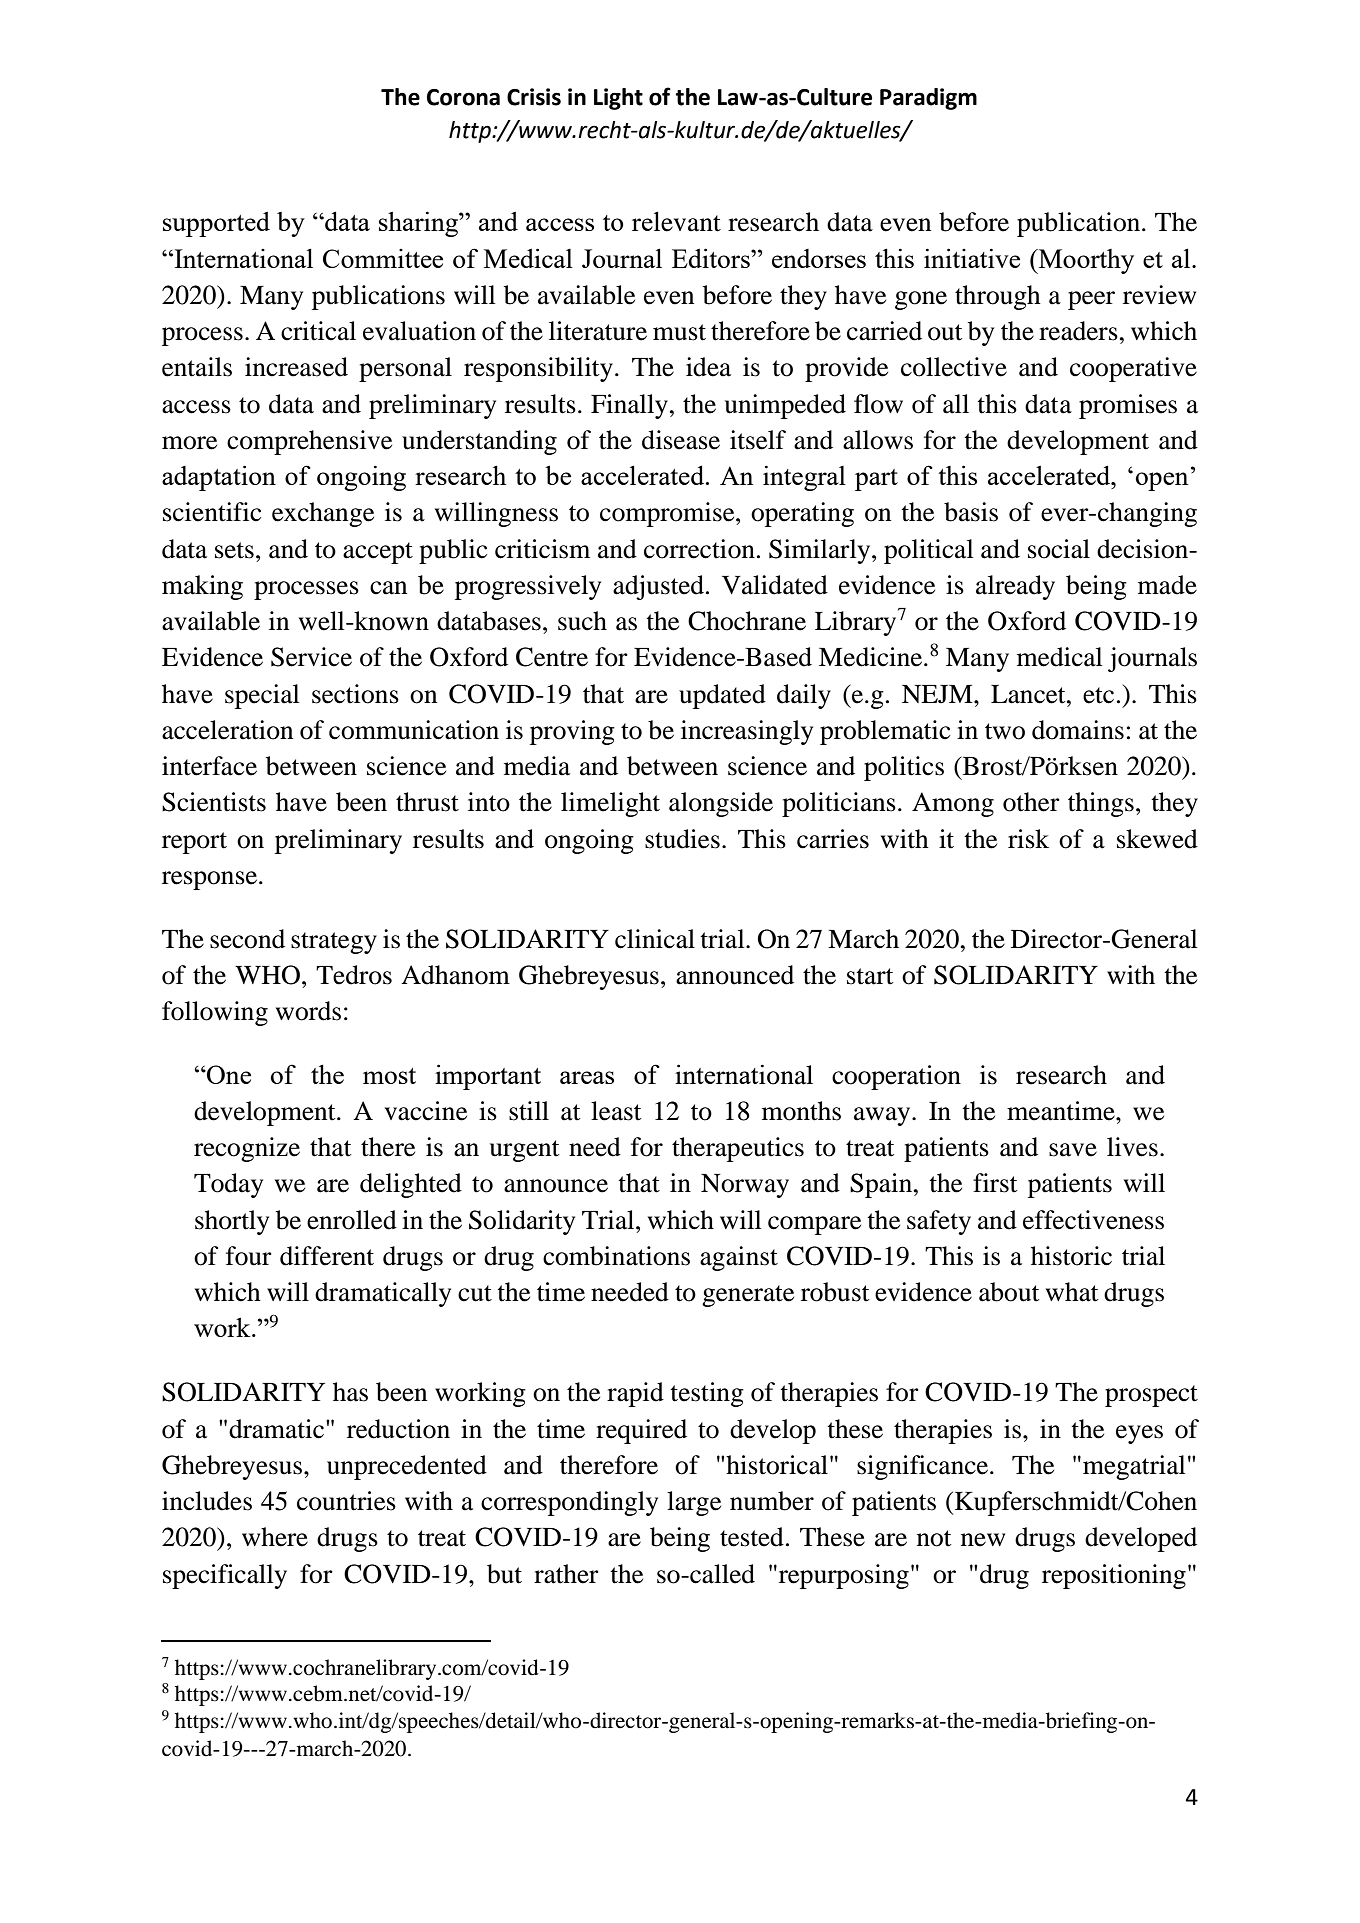 This screenshot has height=1923, width=1360. What do you see at coordinates (275, 1537) in the screenshot?
I see `where` at bounding box center [275, 1537].
